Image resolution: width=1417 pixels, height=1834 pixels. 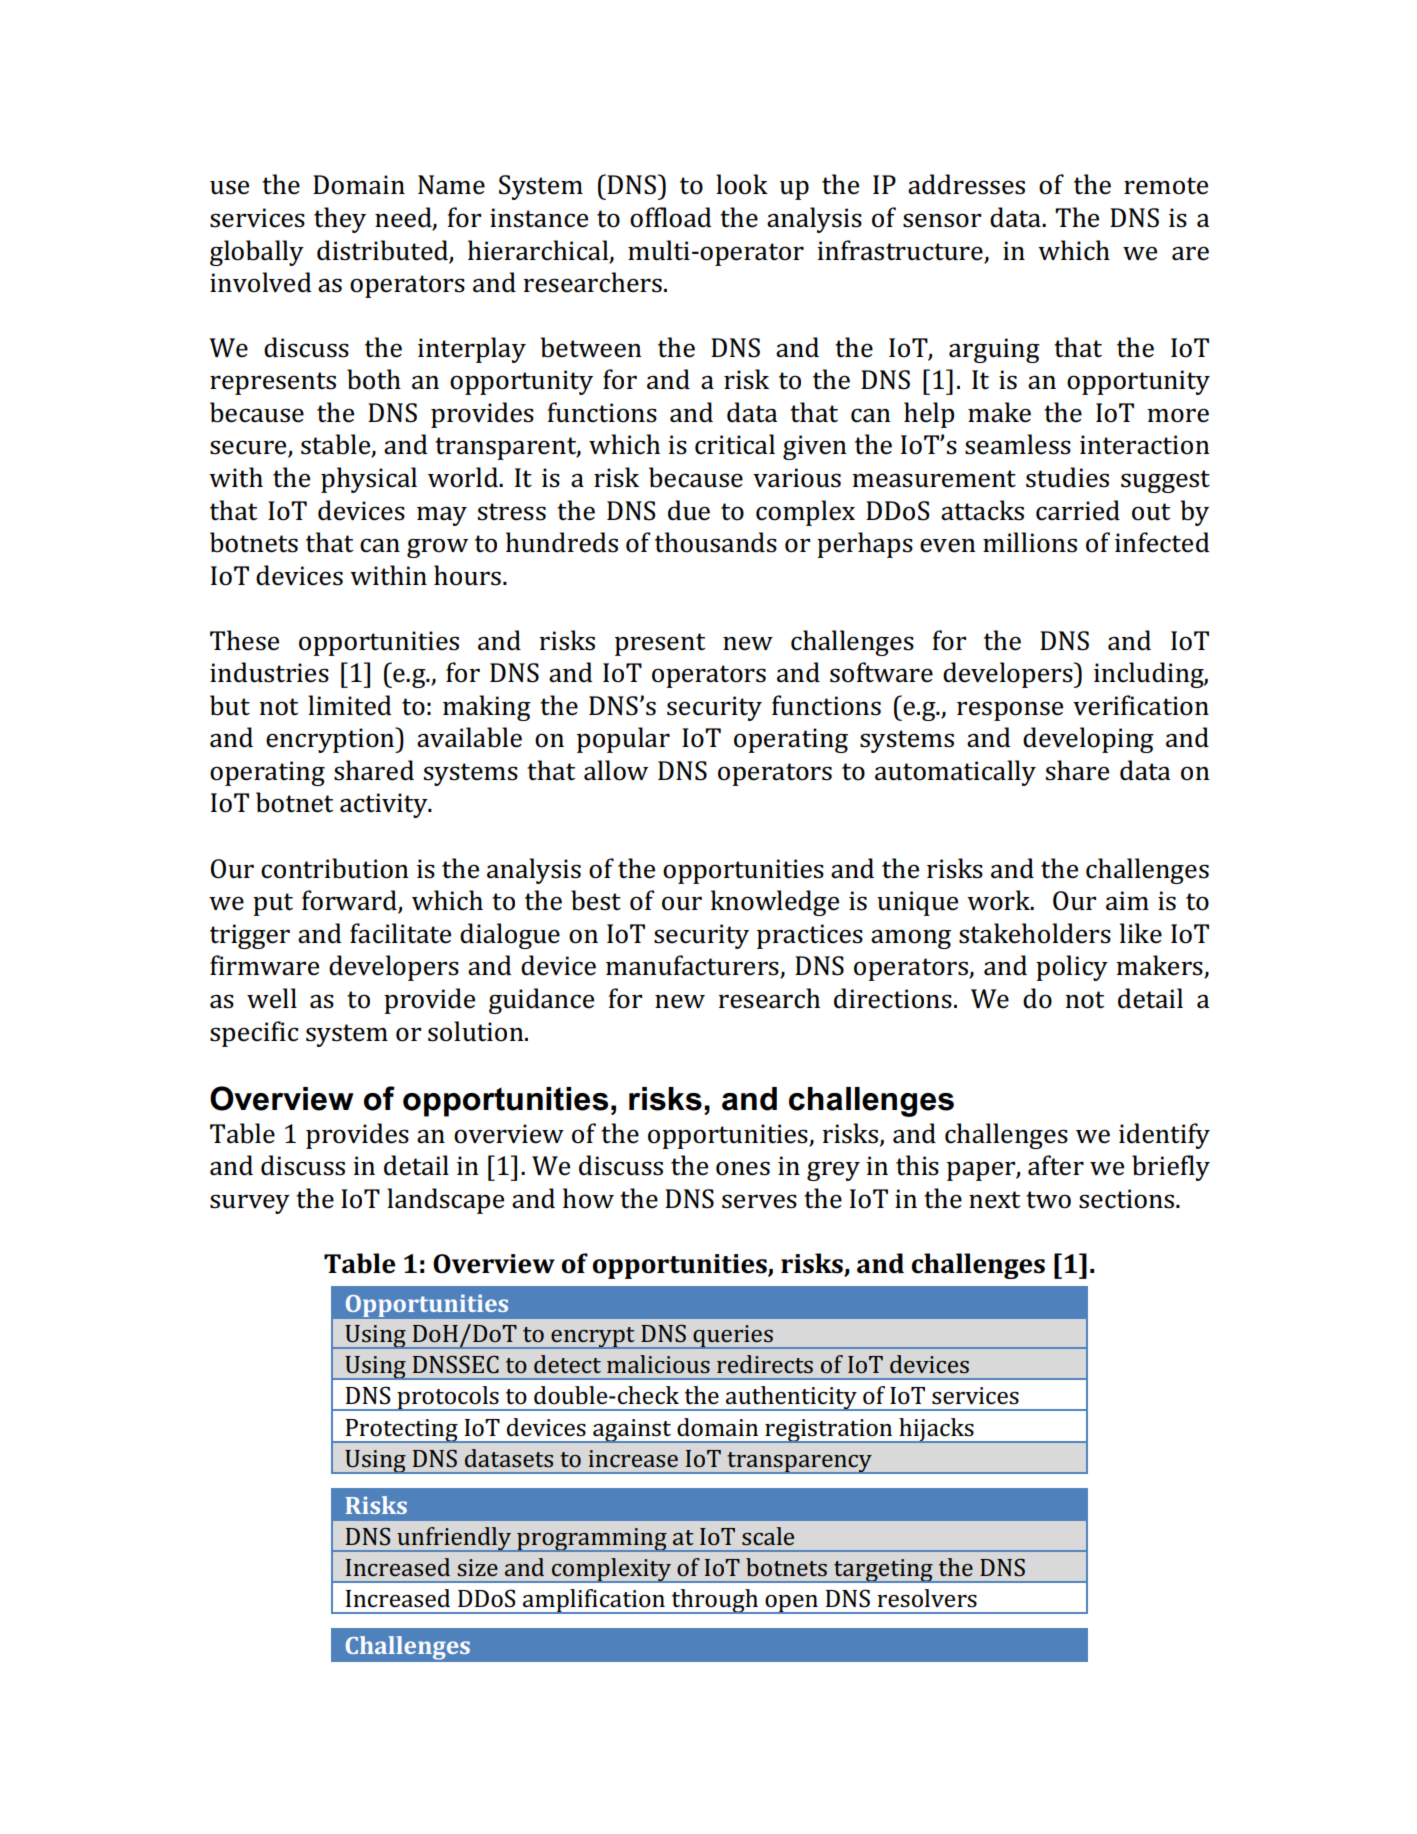 What do you see at coordinates (445, 1201) in the image?
I see `landscape` at bounding box center [445, 1201].
